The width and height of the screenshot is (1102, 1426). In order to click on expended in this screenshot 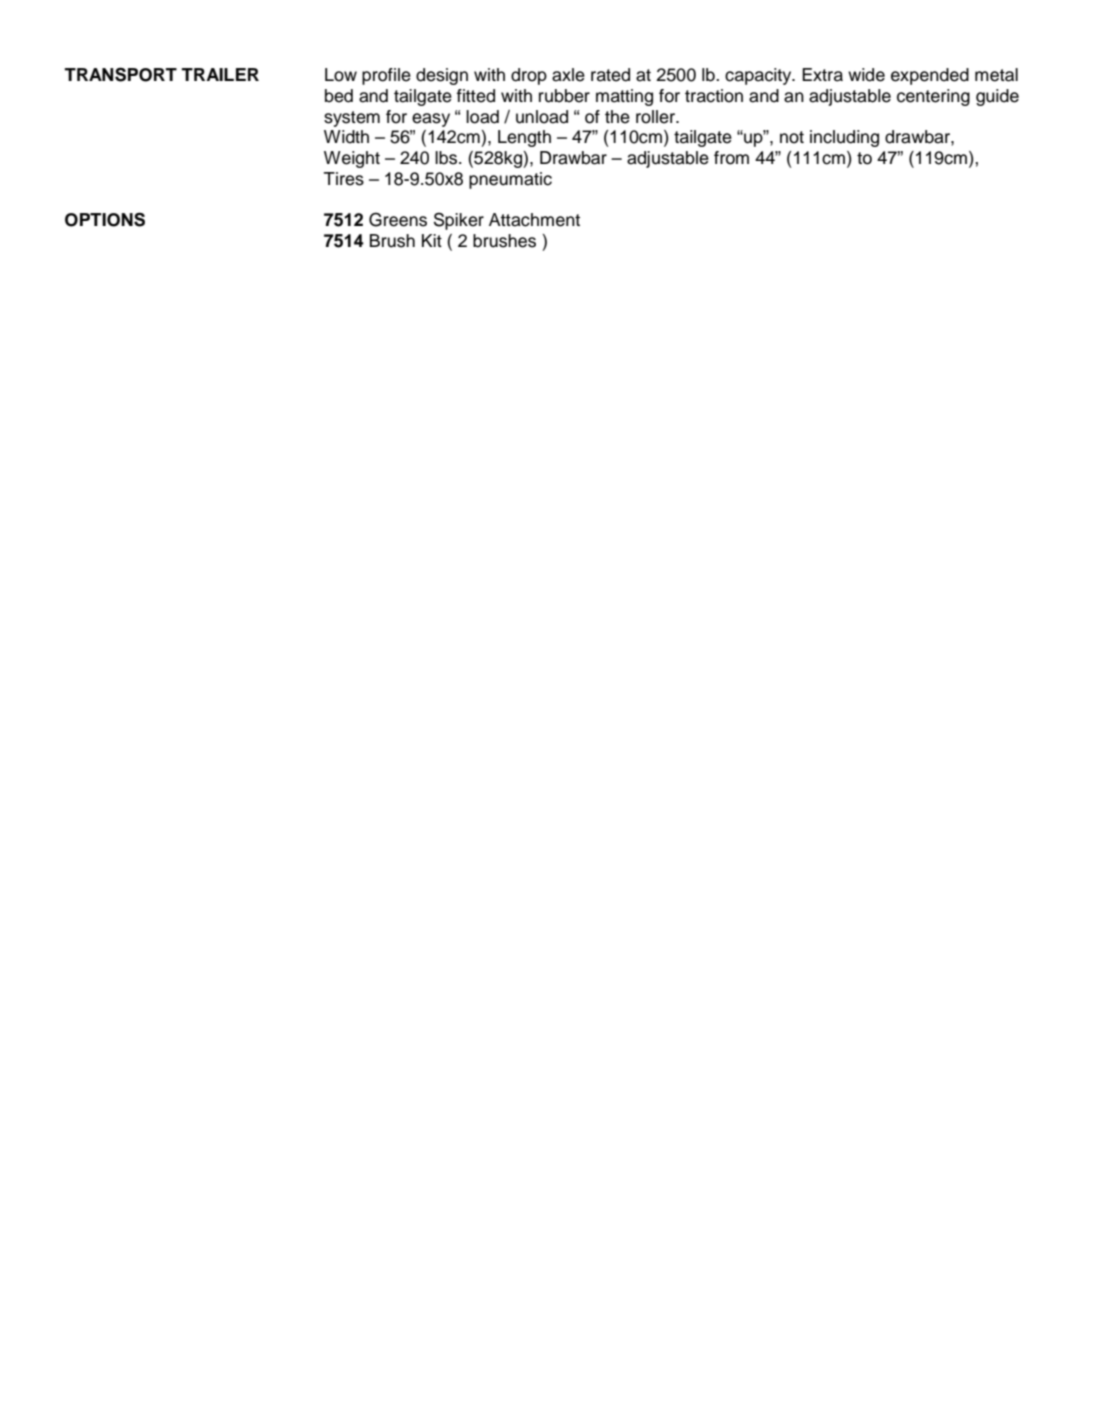, I will do `click(930, 76)`.
